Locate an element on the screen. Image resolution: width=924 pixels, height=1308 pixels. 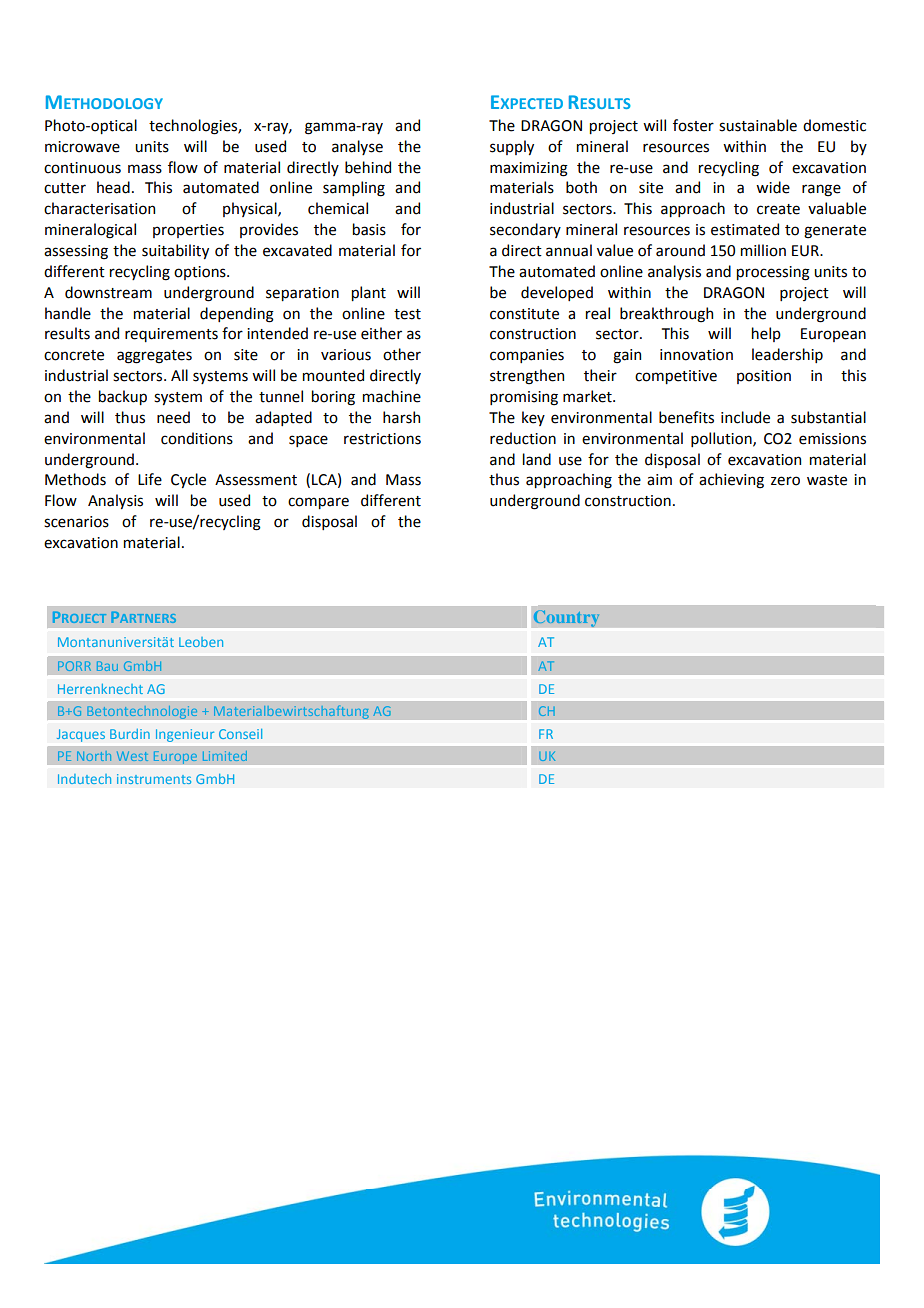
suitability is located at coordinates (175, 251).
